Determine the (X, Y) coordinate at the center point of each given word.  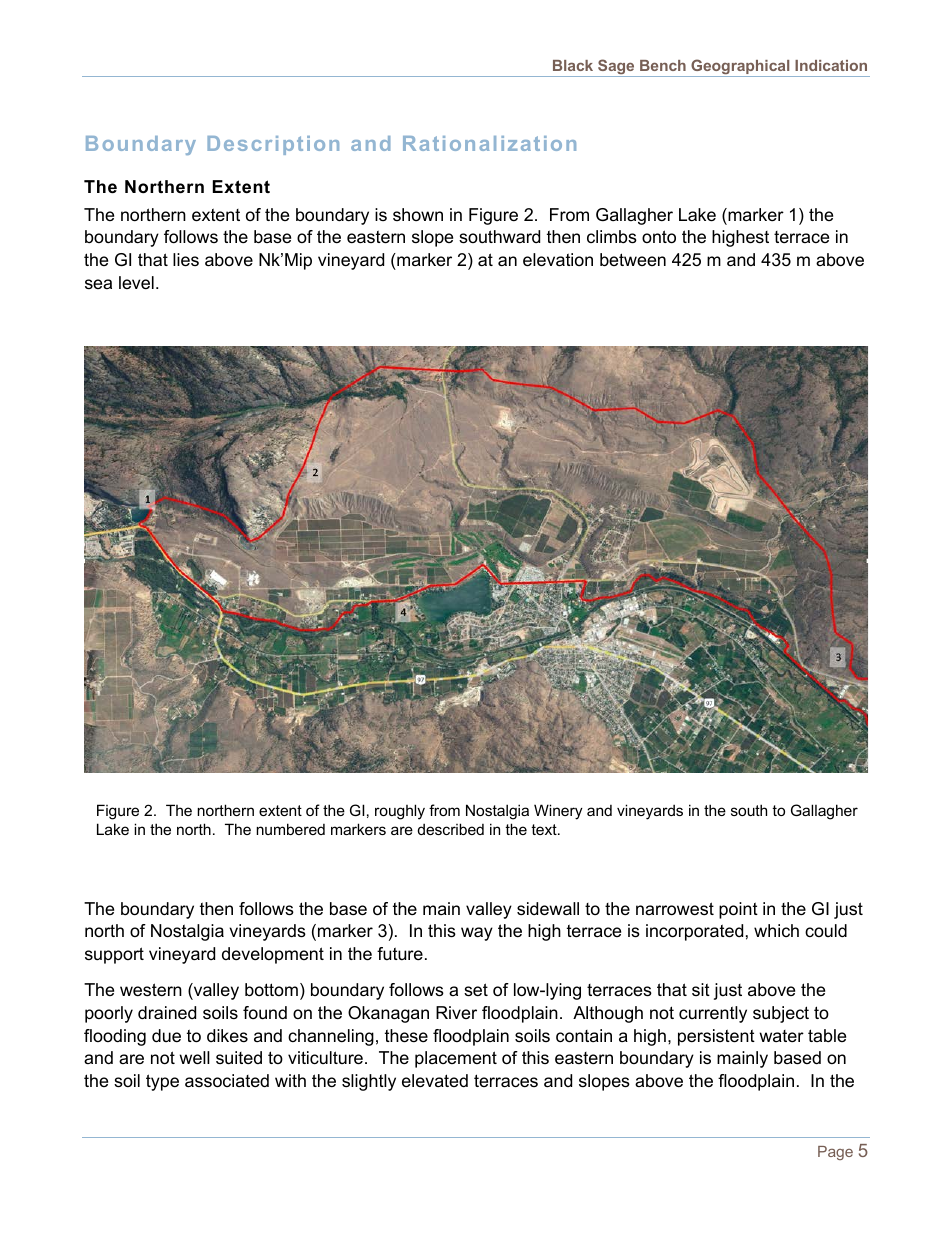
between (633, 260)
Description (273, 145)
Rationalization (489, 143)
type (162, 1082)
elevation (558, 260)
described (451, 829)
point (738, 910)
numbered (290, 829)
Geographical (740, 68)
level (136, 282)
